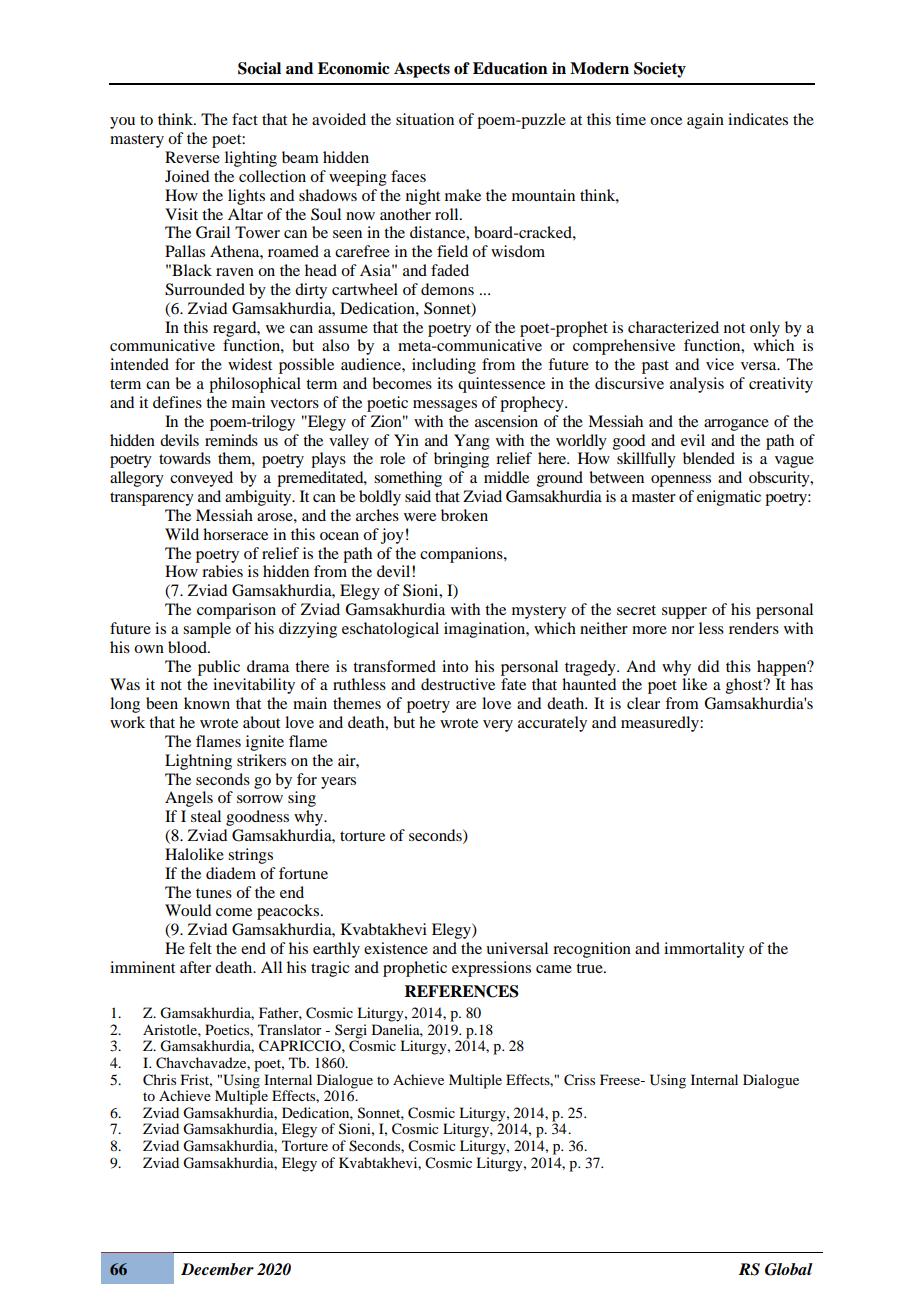 The height and width of the screenshot is (1308, 924). What do you see at coordinates (195, 967) in the screenshot?
I see `after` at bounding box center [195, 967].
